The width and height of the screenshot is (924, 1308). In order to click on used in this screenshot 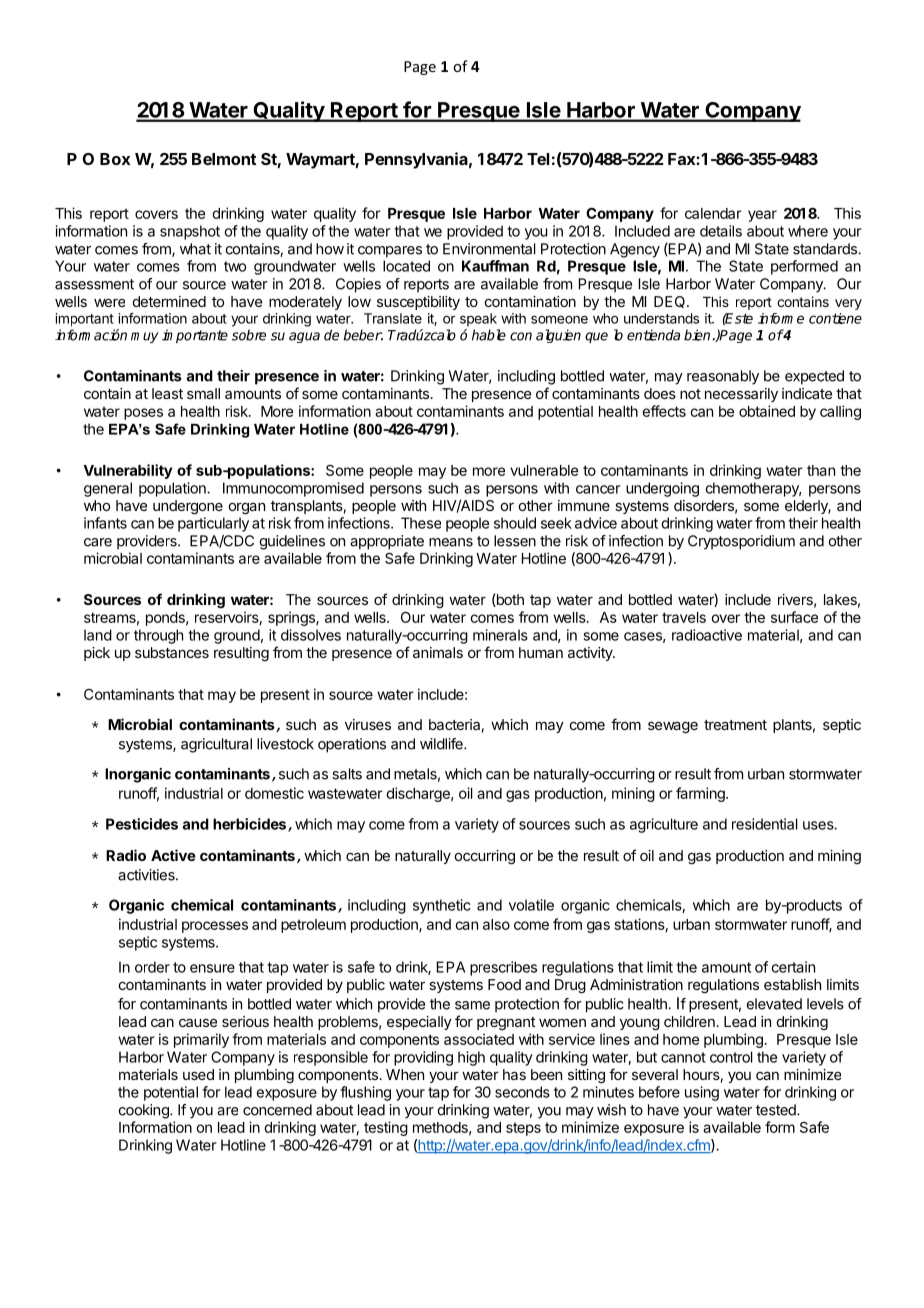, I will do `click(198, 1074)`.
